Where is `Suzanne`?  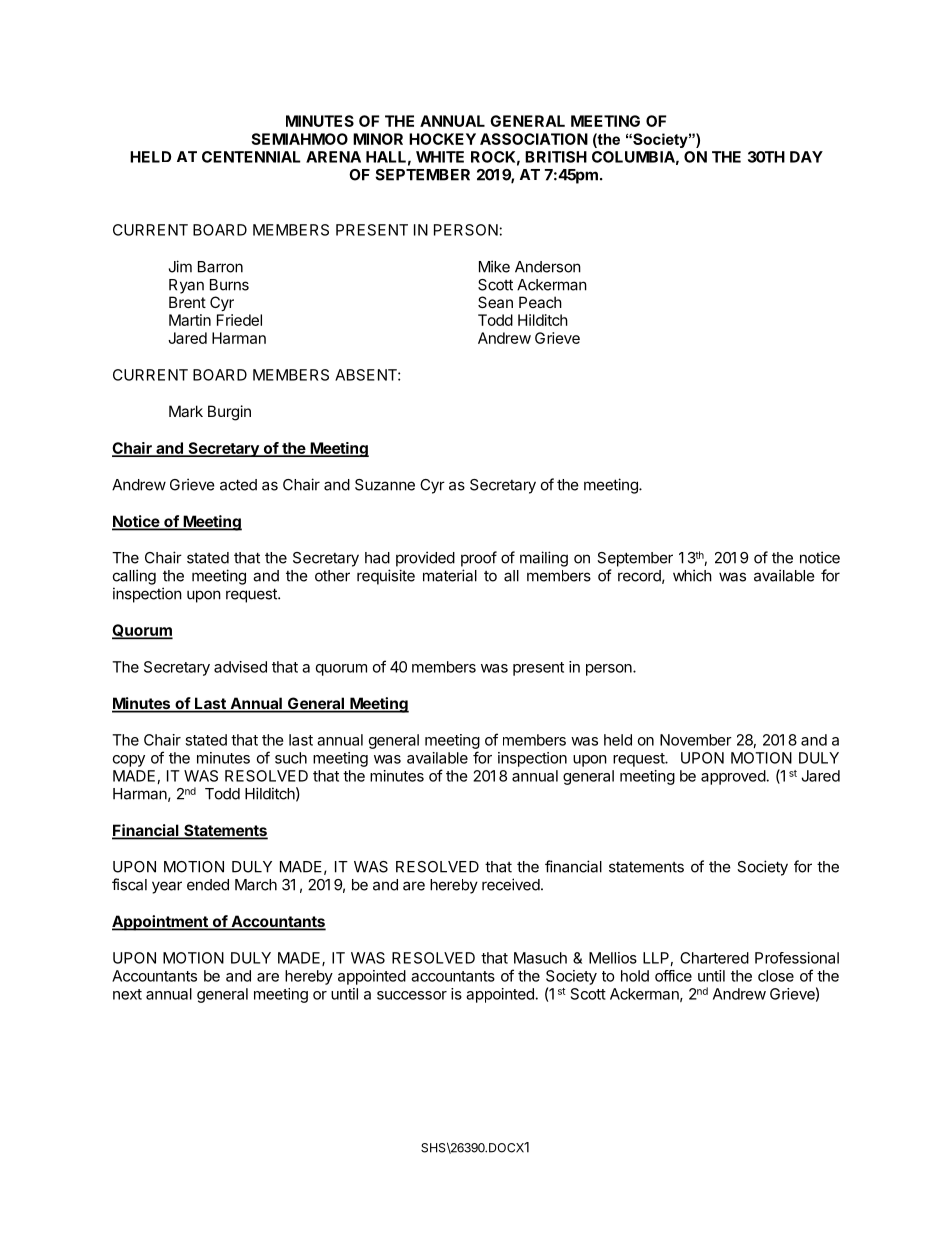 Suzanne is located at coordinates (385, 485).
